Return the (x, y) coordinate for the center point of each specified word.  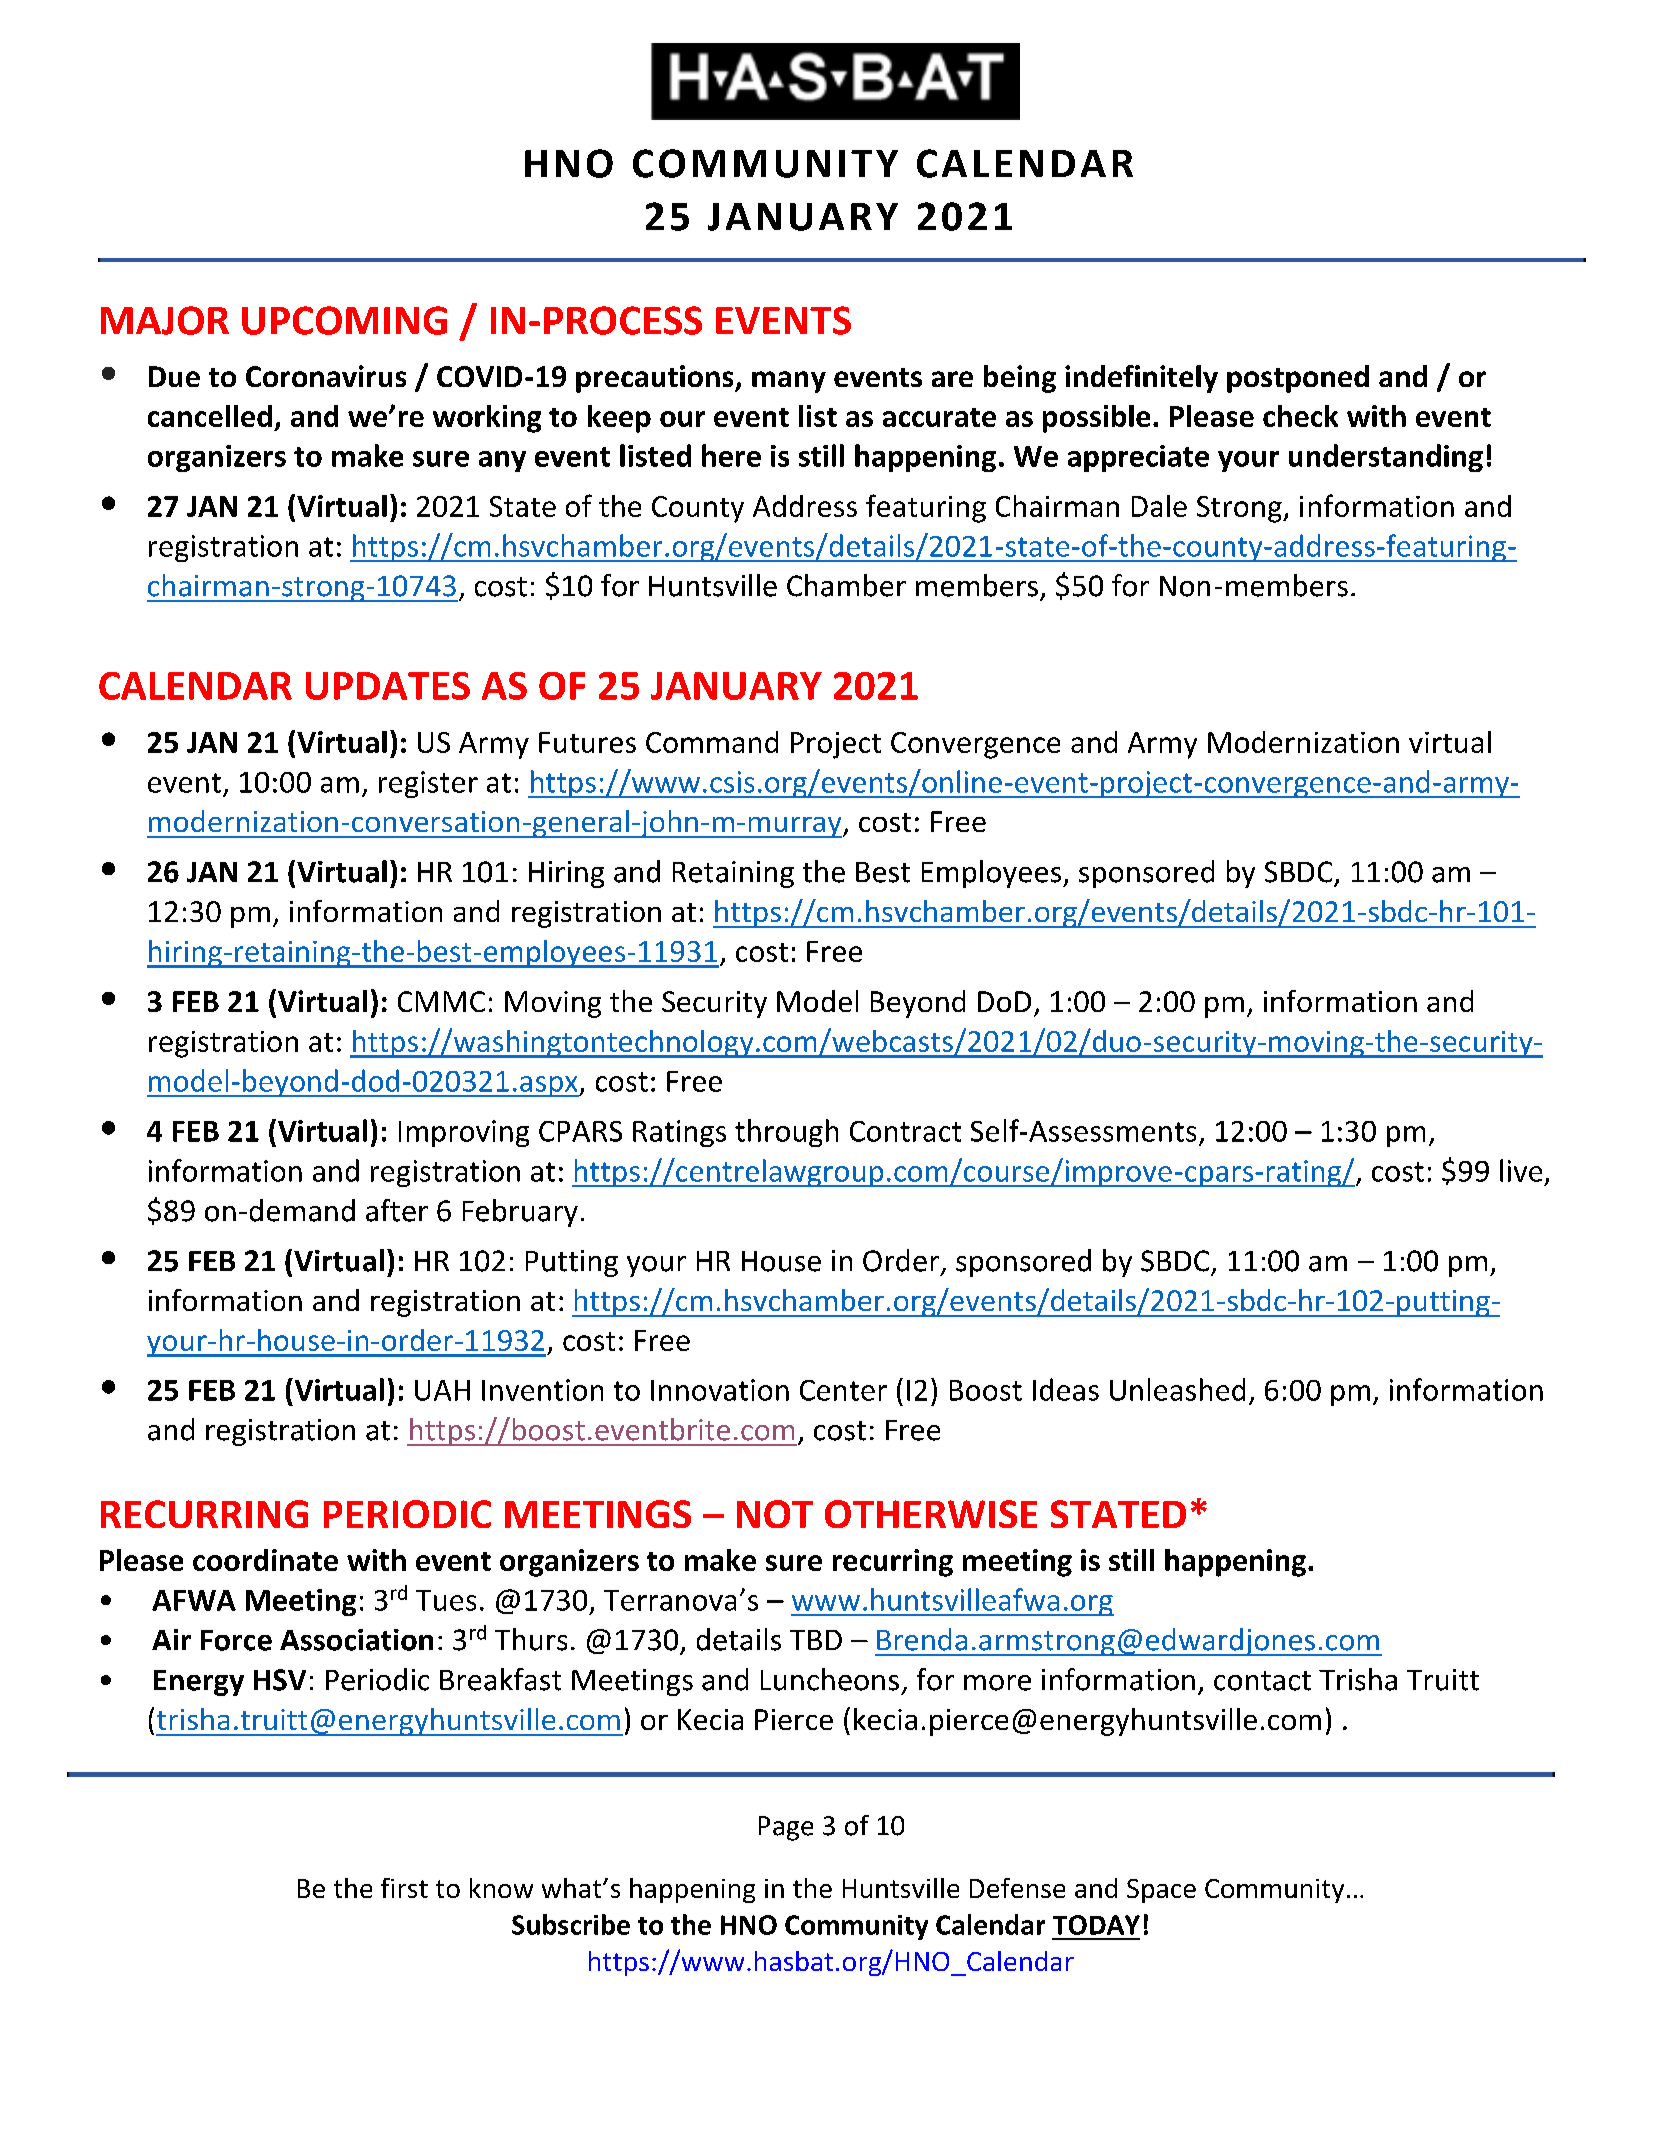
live (1521, 1170)
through (786, 1133)
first (404, 1888)
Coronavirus (326, 376)
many (789, 382)
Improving (464, 1133)
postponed (1298, 379)
